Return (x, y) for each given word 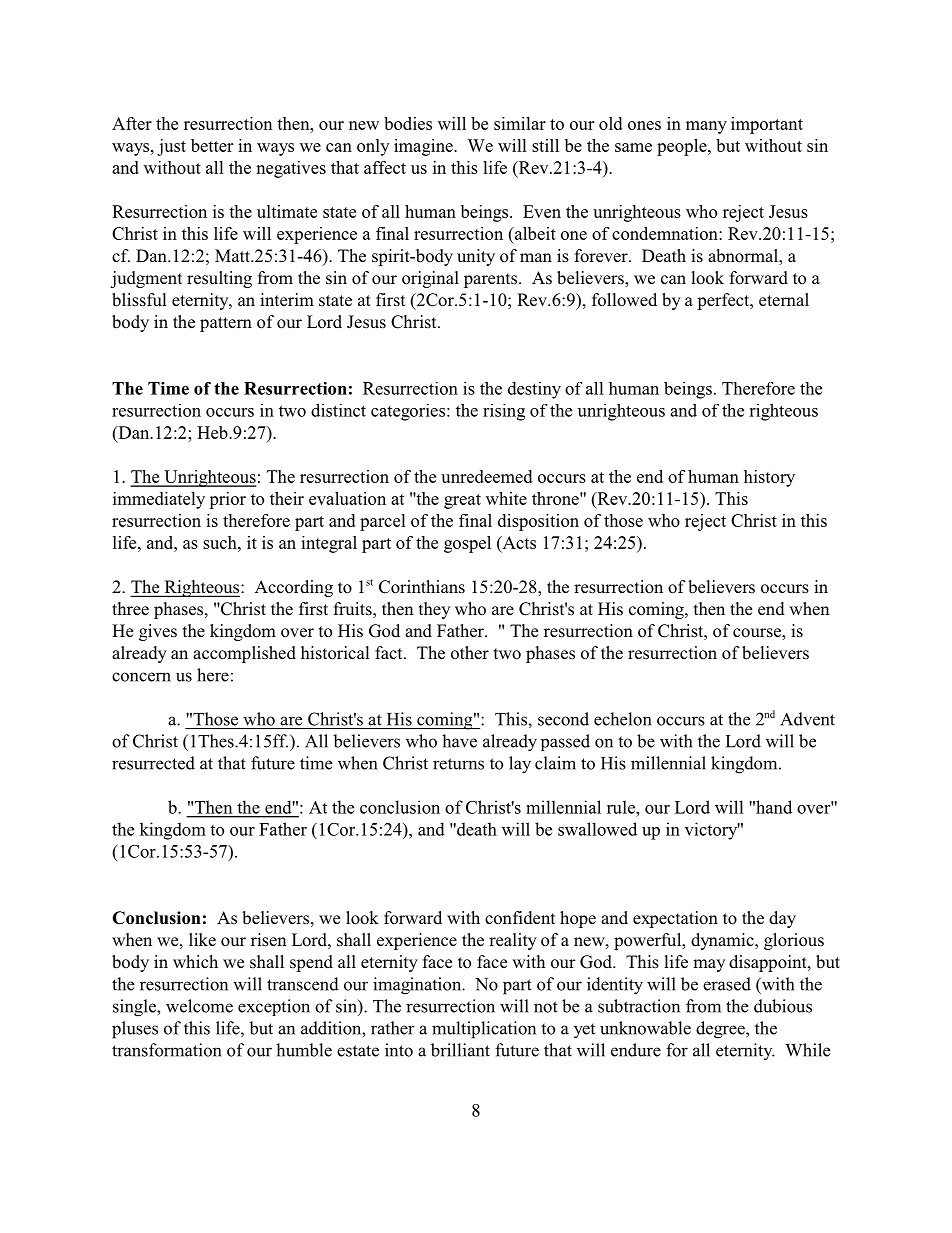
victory (712, 831)
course (758, 634)
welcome (199, 1006)
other (470, 653)
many (706, 127)
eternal (784, 300)
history (769, 478)
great (462, 501)
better (212, 145)
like (202, 940)
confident (520, 918)
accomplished (244, 654)
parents (490, 280)
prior (227, 500)
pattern (226, 324)
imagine (424, 147)
